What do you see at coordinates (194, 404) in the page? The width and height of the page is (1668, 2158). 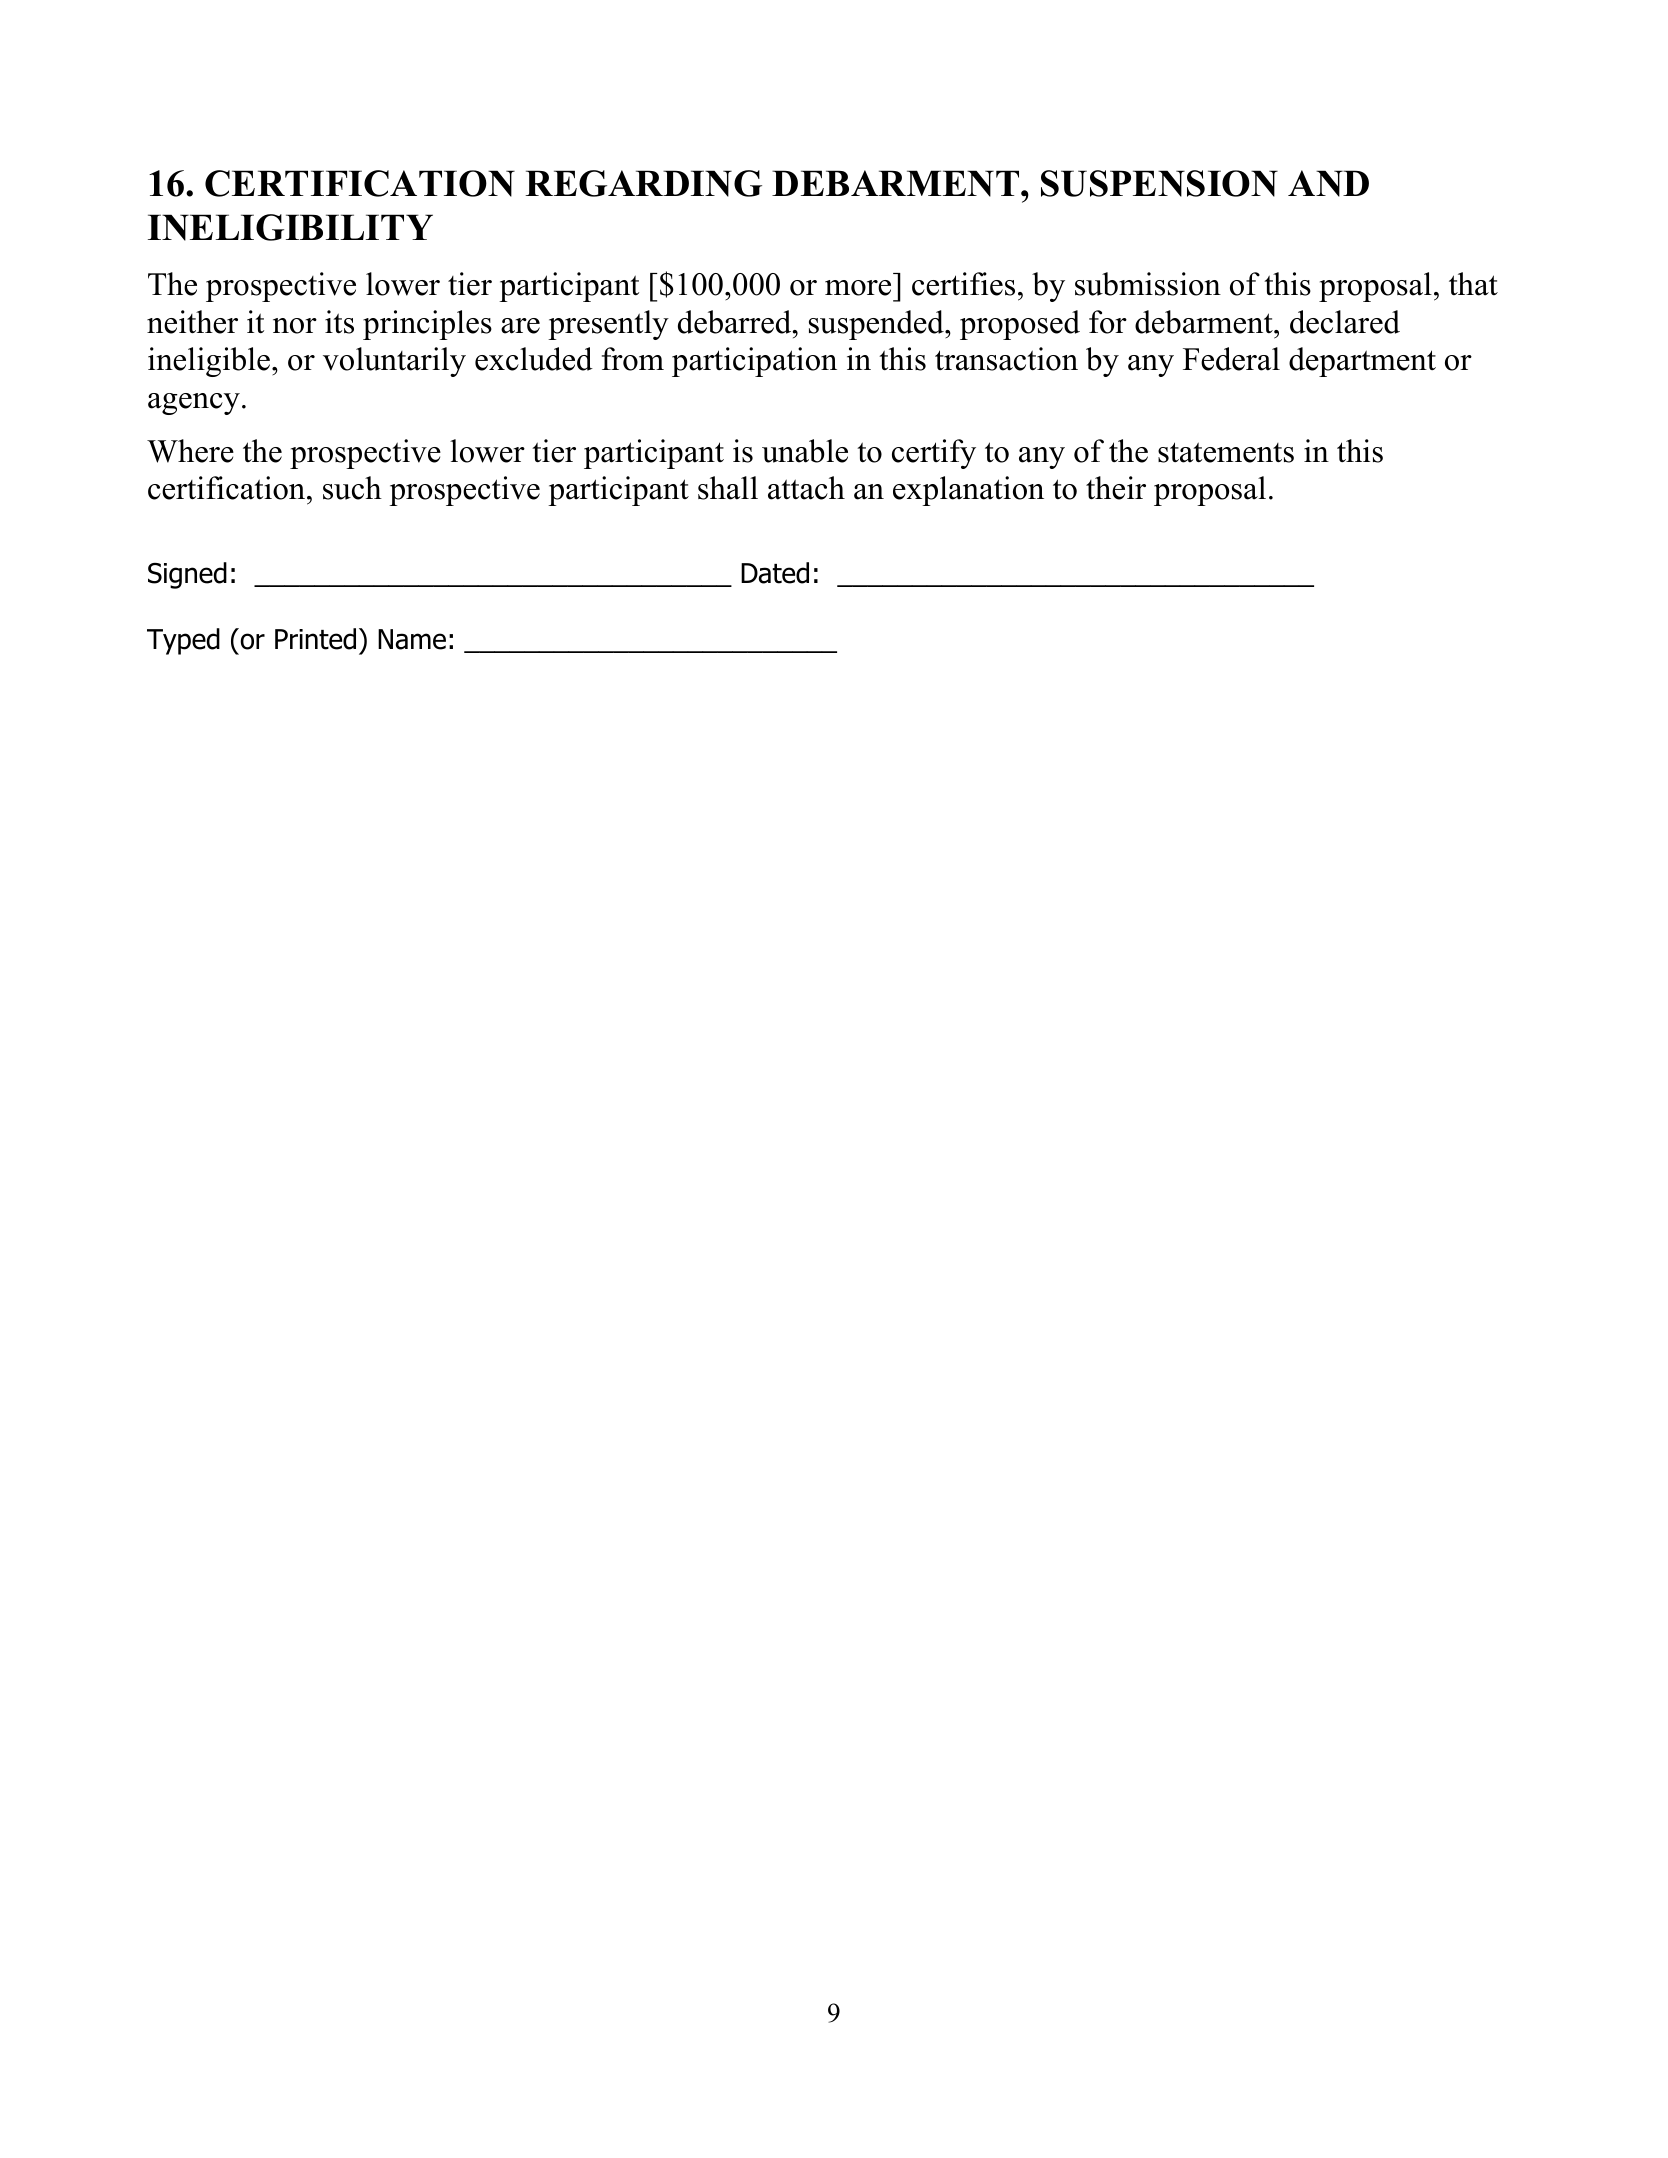 I see `agency` at bounding box center [194, 404].
